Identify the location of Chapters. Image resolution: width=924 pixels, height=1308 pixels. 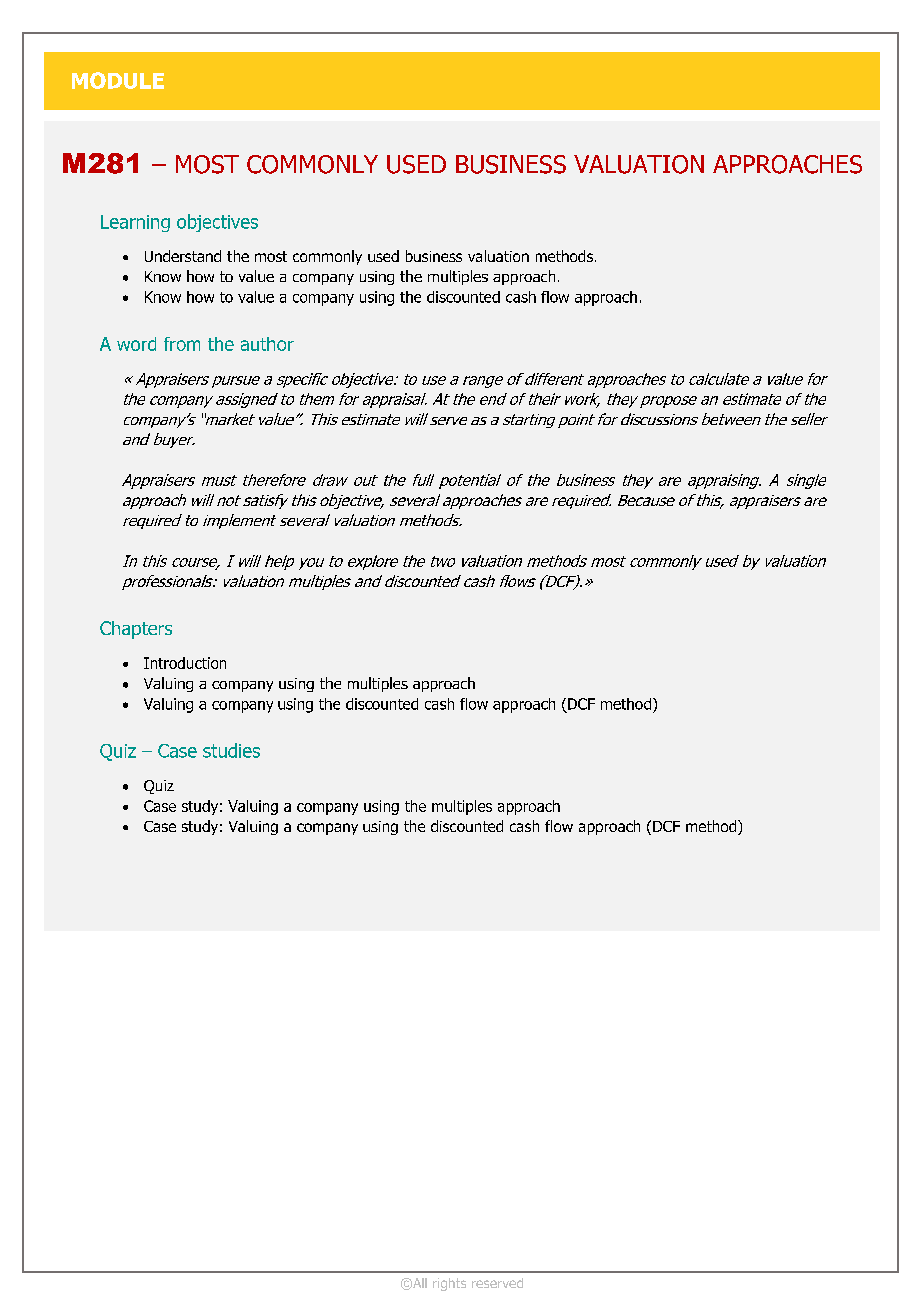
(136, 630).
